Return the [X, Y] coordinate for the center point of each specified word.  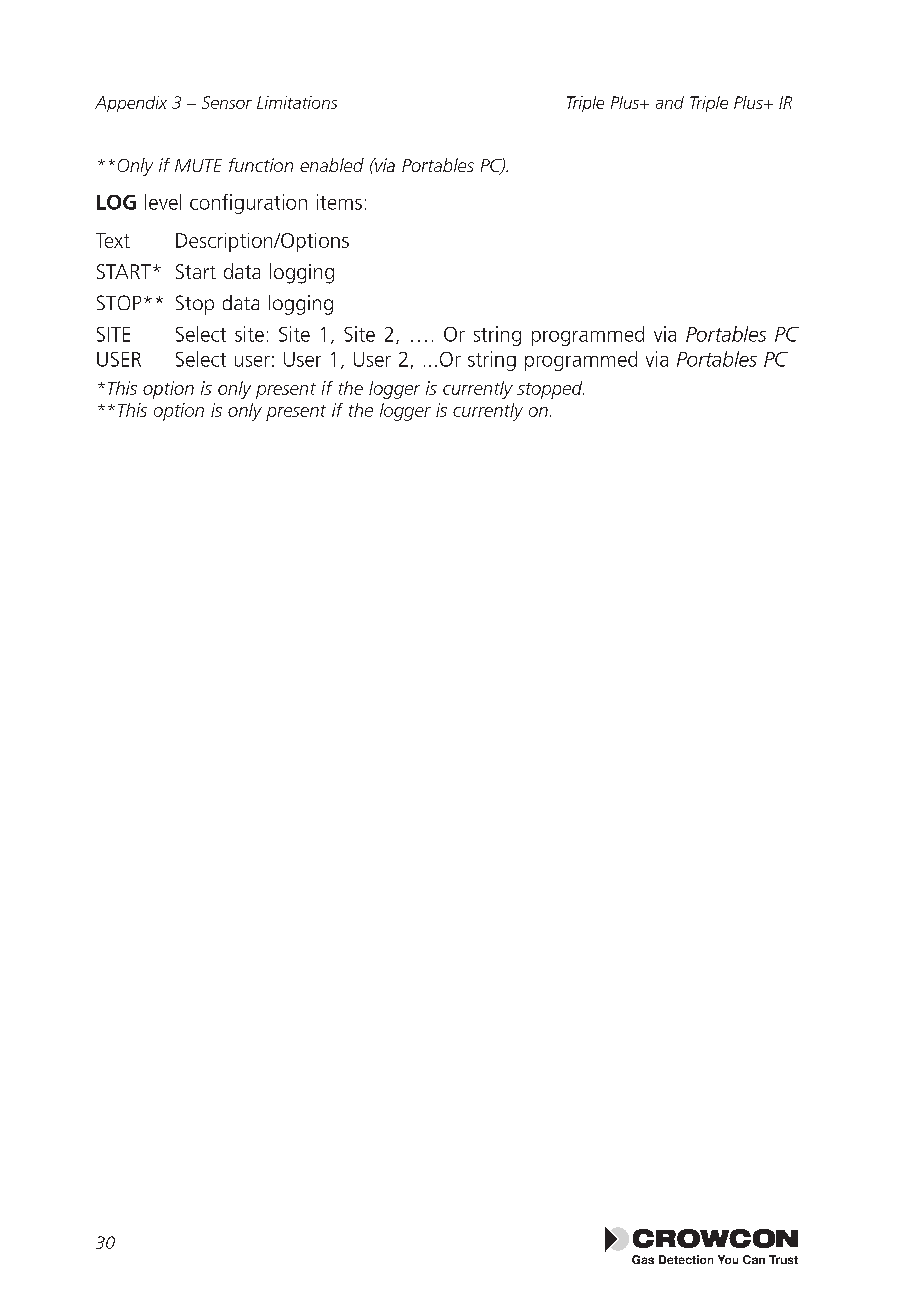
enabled [332, 165]
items [339, 202]
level [163, 202]
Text [113, 240]
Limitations [297, 102]
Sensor [227, 102]
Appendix [131, 104]
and [670, 102]
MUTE [198, 165]
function [261, 165]
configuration [248, 204]
